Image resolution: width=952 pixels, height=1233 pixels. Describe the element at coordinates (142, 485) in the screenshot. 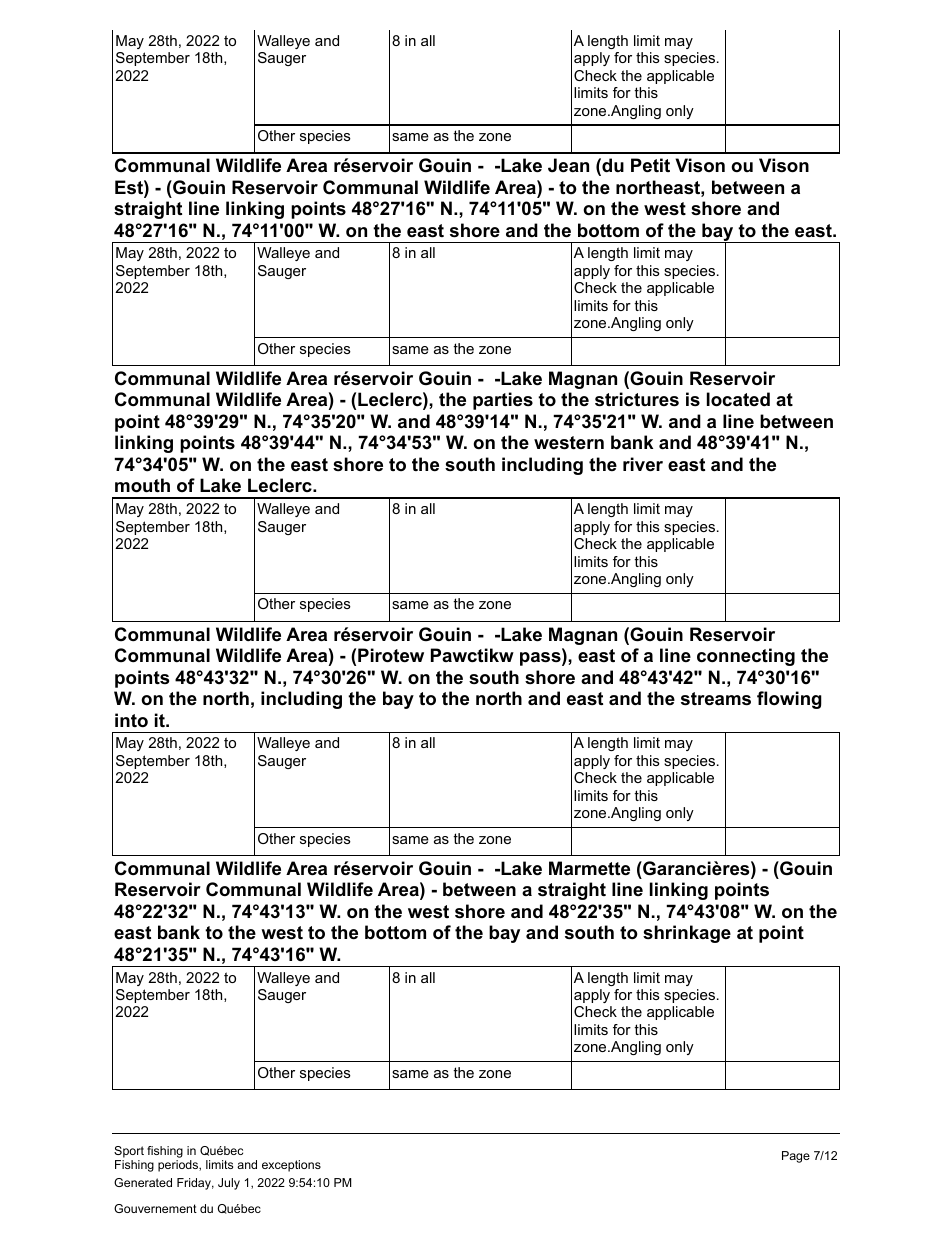

I see `mouth` at that location.
